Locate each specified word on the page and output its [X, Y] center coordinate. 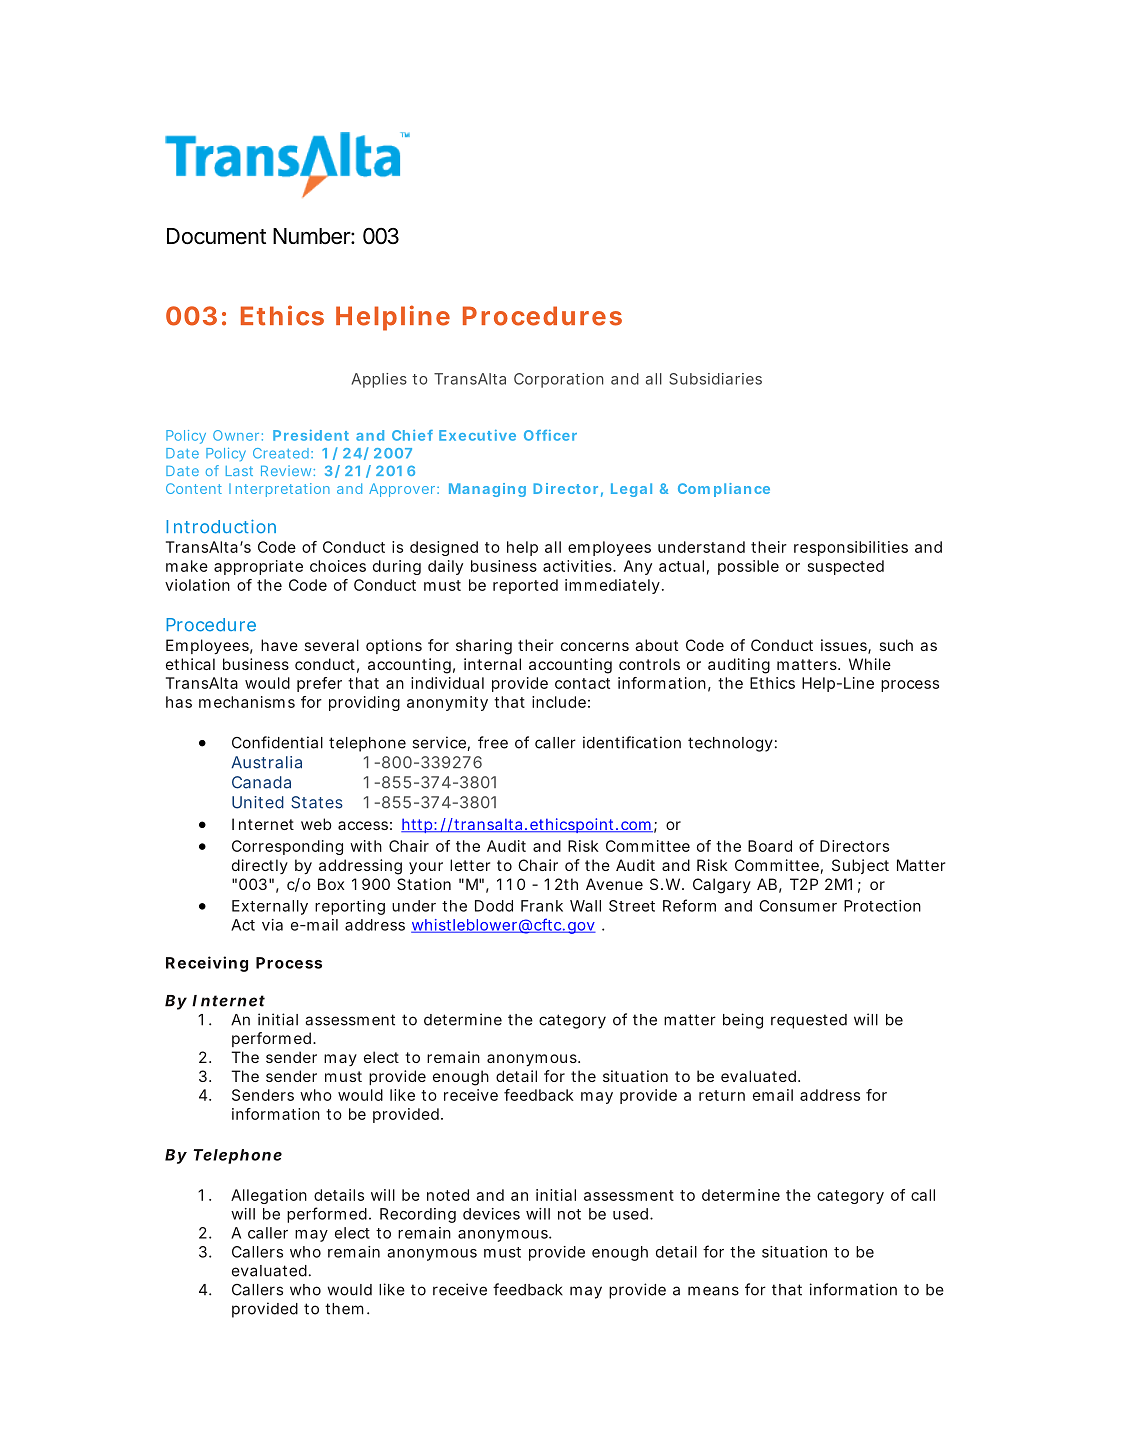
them [344, 1309]
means [713, 1291]
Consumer [798, 906]
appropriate [258, 567]
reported [525, 586]
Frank [542, 906]
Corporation [559, 380]
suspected [846, 567]
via [272, 925]
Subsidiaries [715, 379]
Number [312, 236]
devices [491, 1214]
